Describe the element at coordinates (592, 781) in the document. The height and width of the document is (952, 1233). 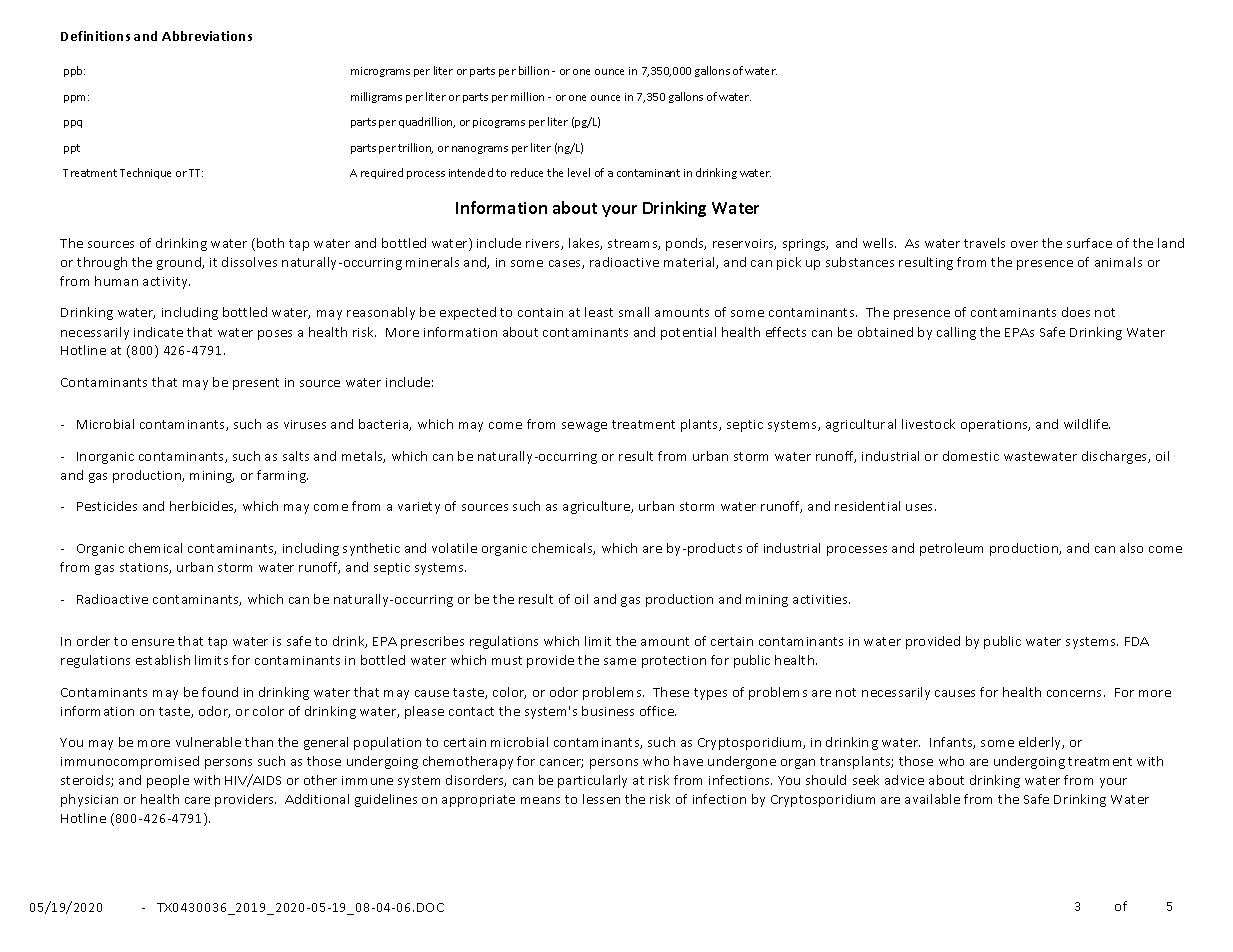
I see `particularly` at that location.
